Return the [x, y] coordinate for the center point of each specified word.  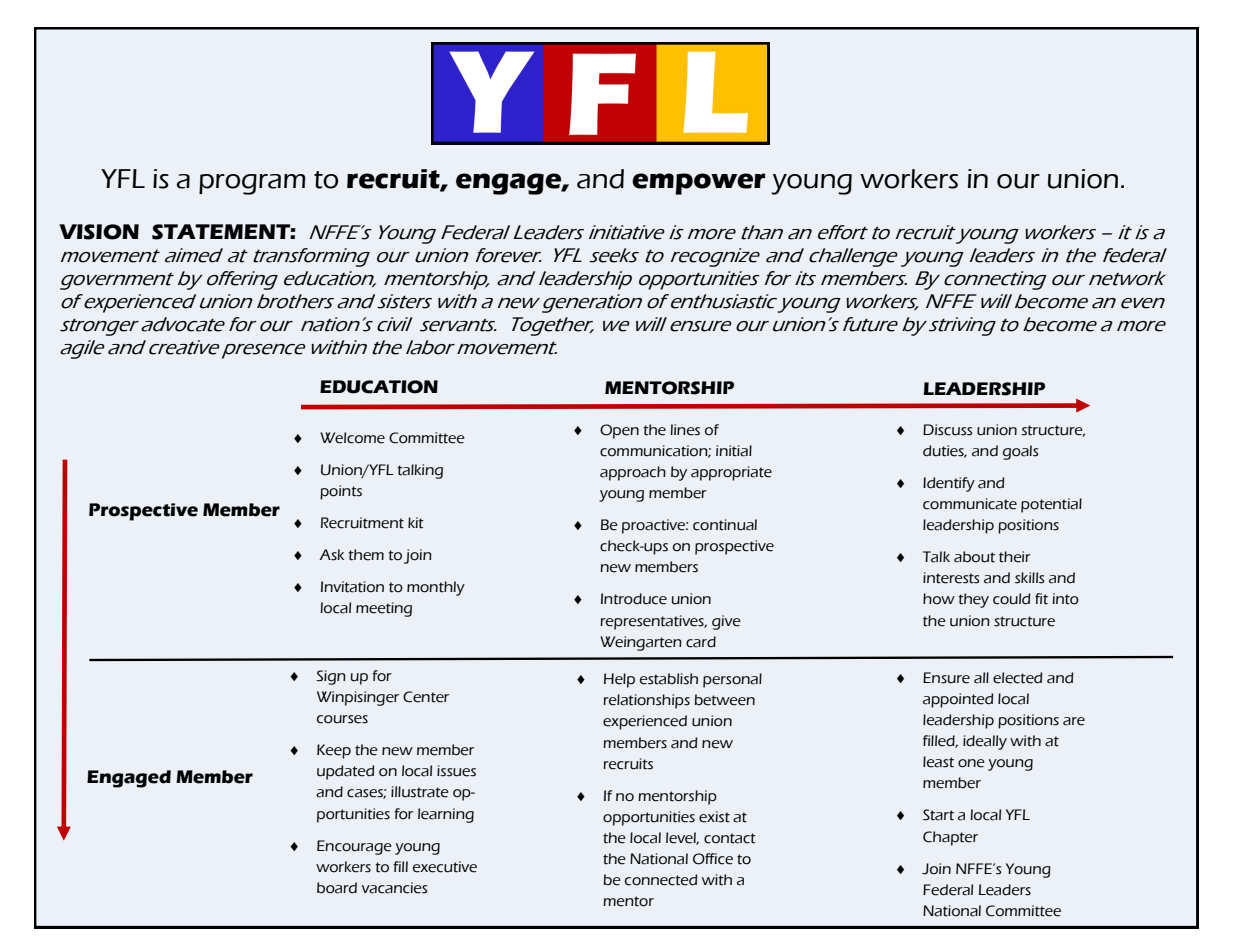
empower [698, 184]
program [252, 184]
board [337, 888]
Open [619, 431]
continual [725, 525]
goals [1020, 452]
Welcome [352, 438]
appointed [958, 700]
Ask [331, 555]
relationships [646, 701]
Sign [331, 677]
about [974, 557]
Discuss [947, 430]
